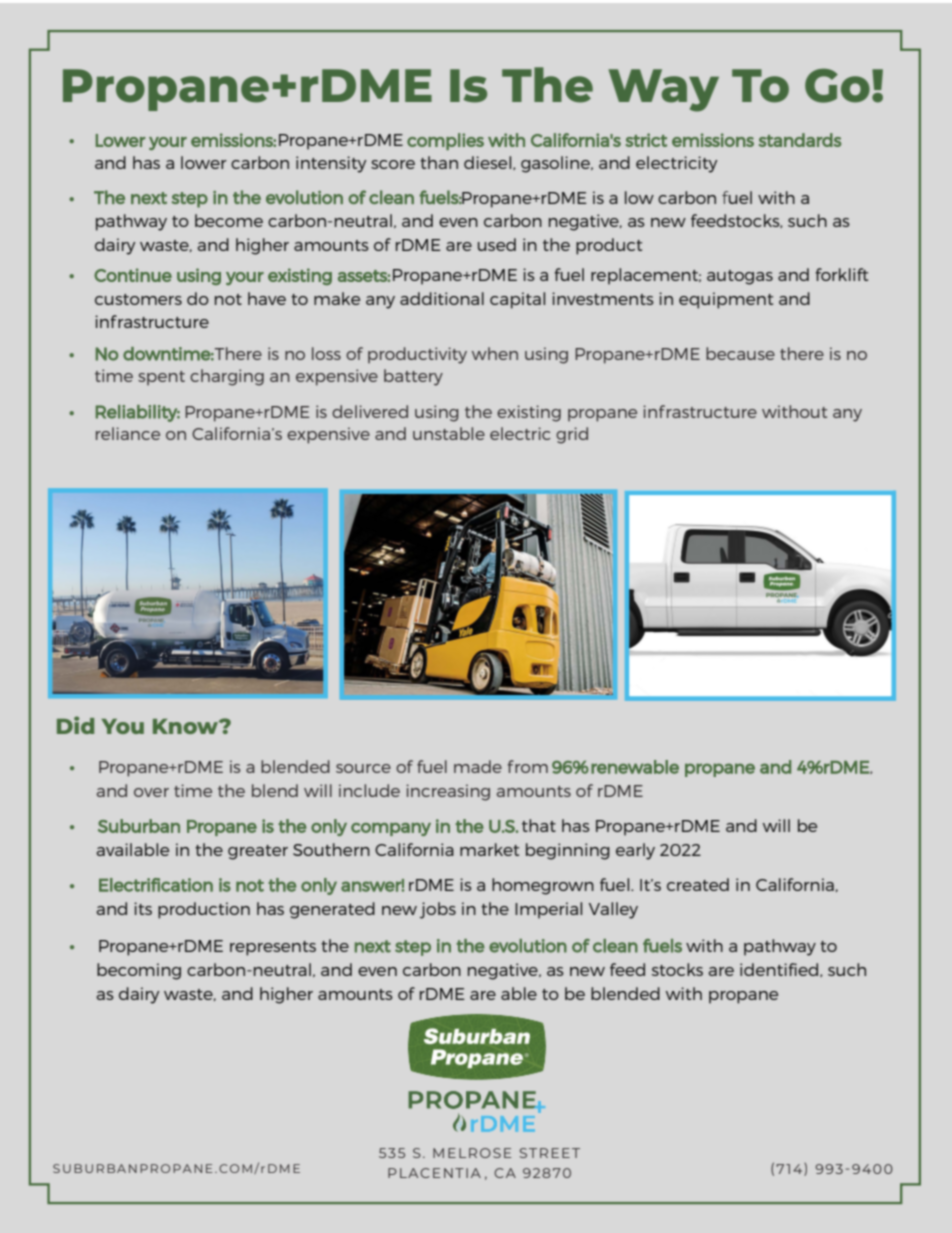 Image resolution: width=952 pixels, height=1233 pixels. What do you see at coordinates (139, 971) in the page?
I see `becoming` at bounding box center [139, 971].
